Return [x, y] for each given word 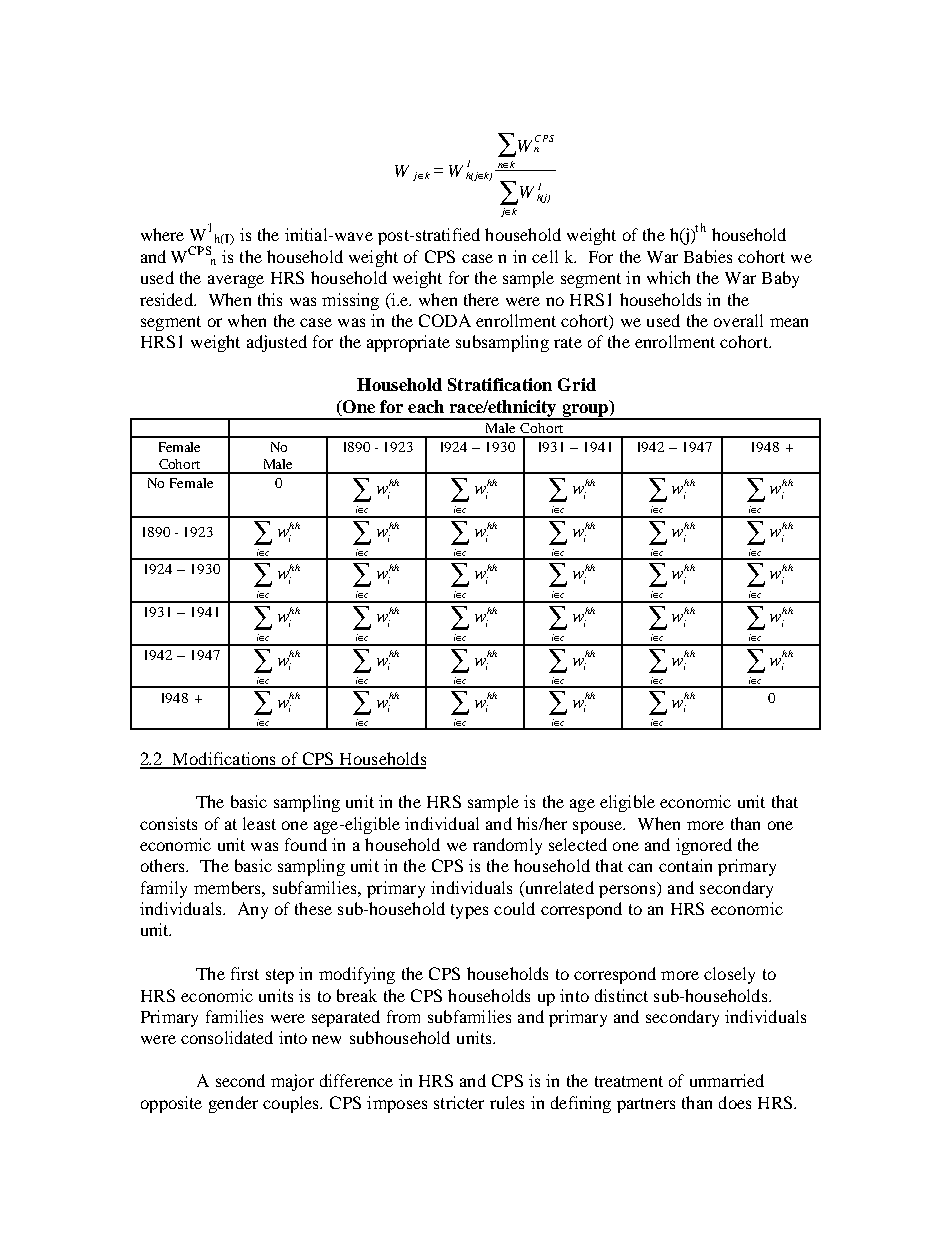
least [259, 823]
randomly [507, 846]
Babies [708, 256]
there [481, 299]
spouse [599, 827]
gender [233, 1104]
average [236, 281]
